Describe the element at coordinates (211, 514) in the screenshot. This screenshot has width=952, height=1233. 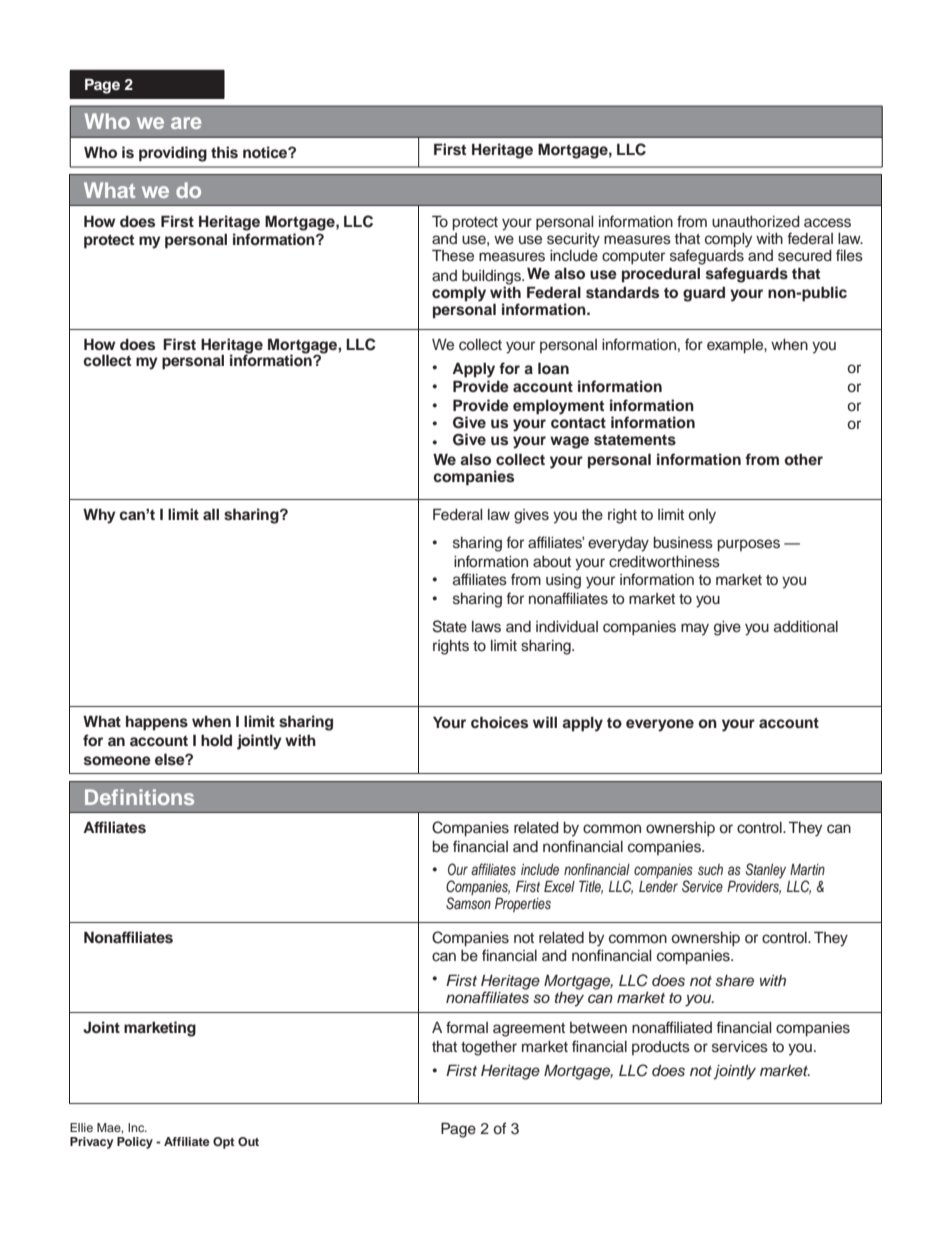
I see `all` at that location.
